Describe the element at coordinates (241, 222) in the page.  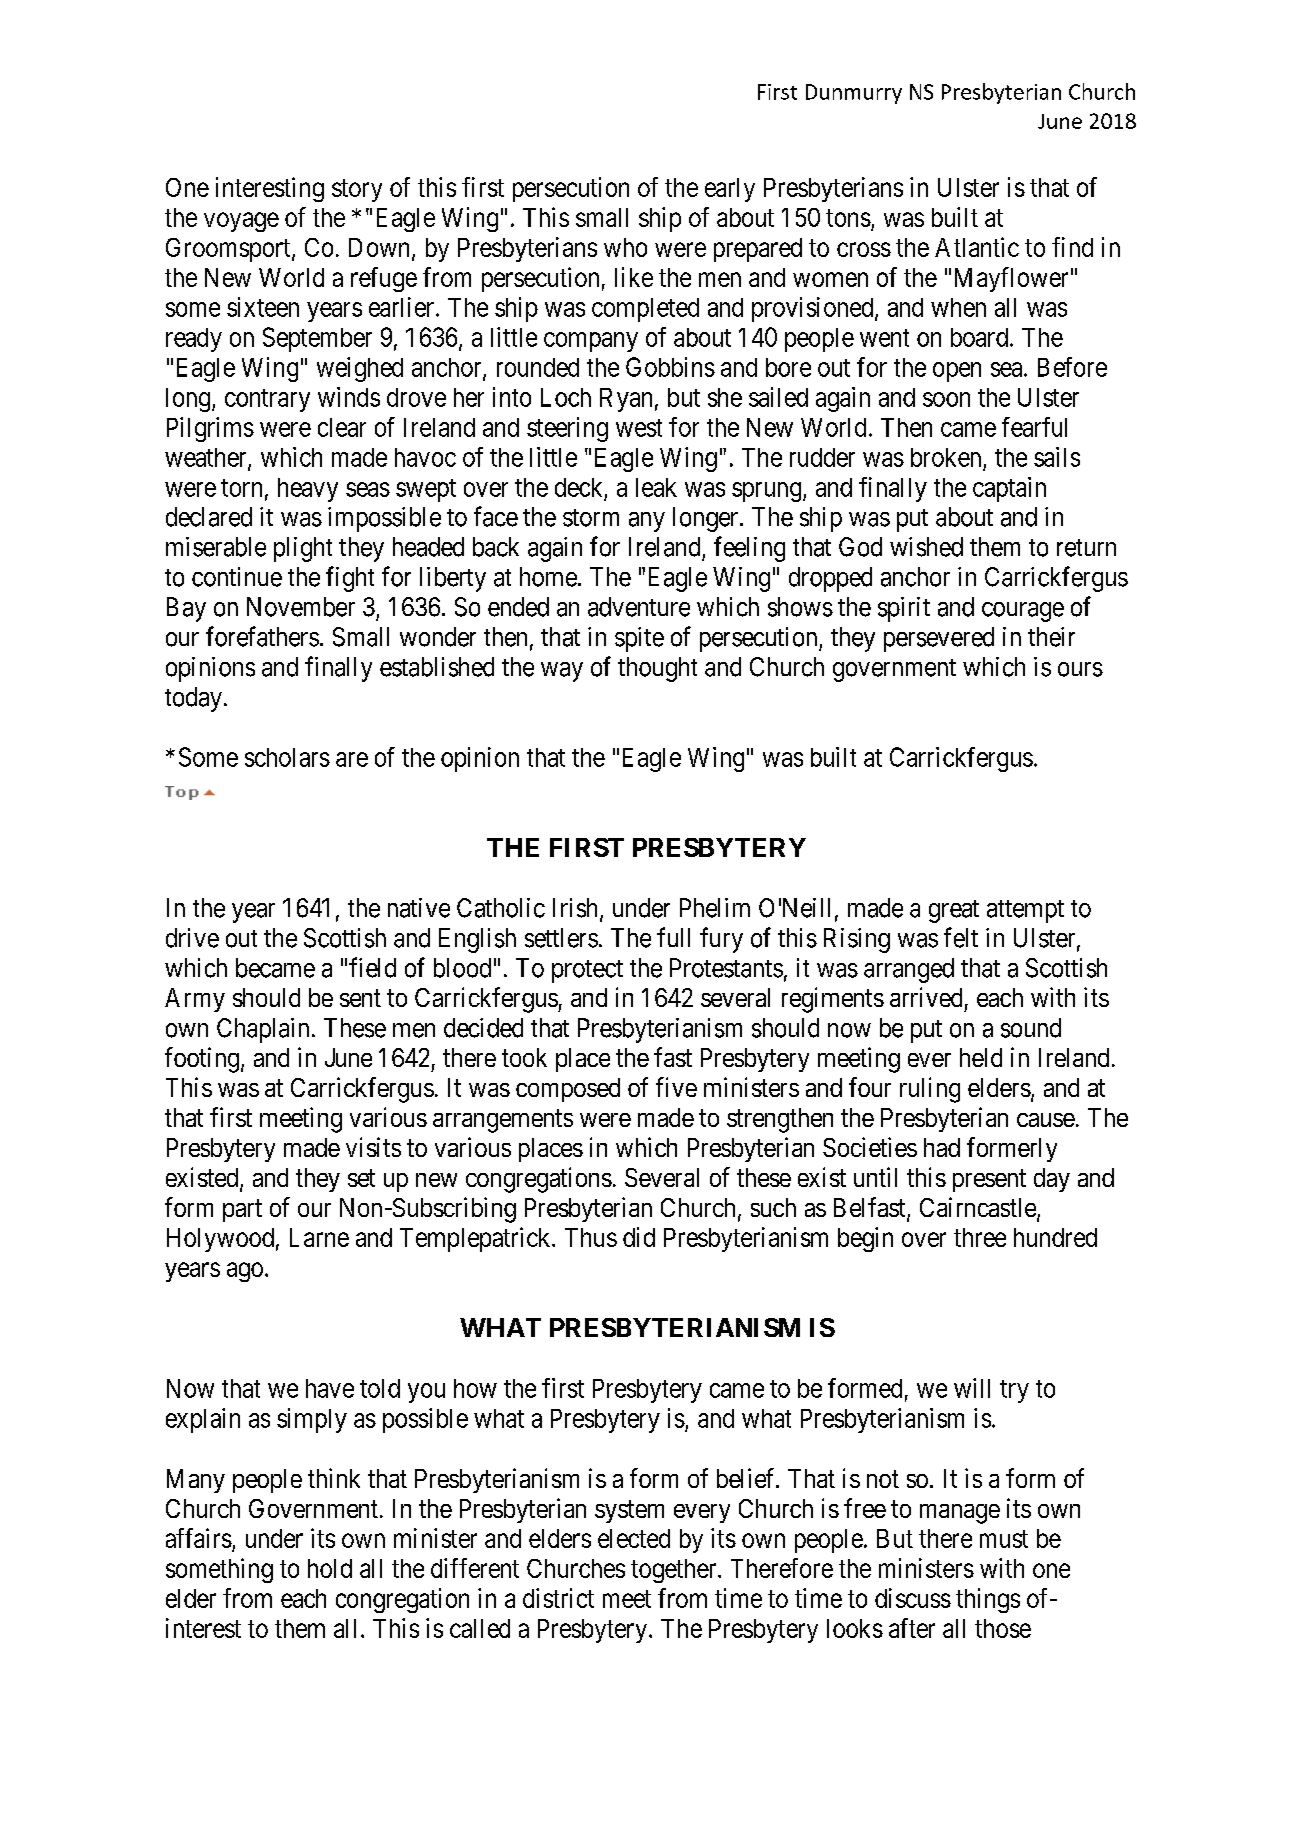
I see `voyage` at that location.
